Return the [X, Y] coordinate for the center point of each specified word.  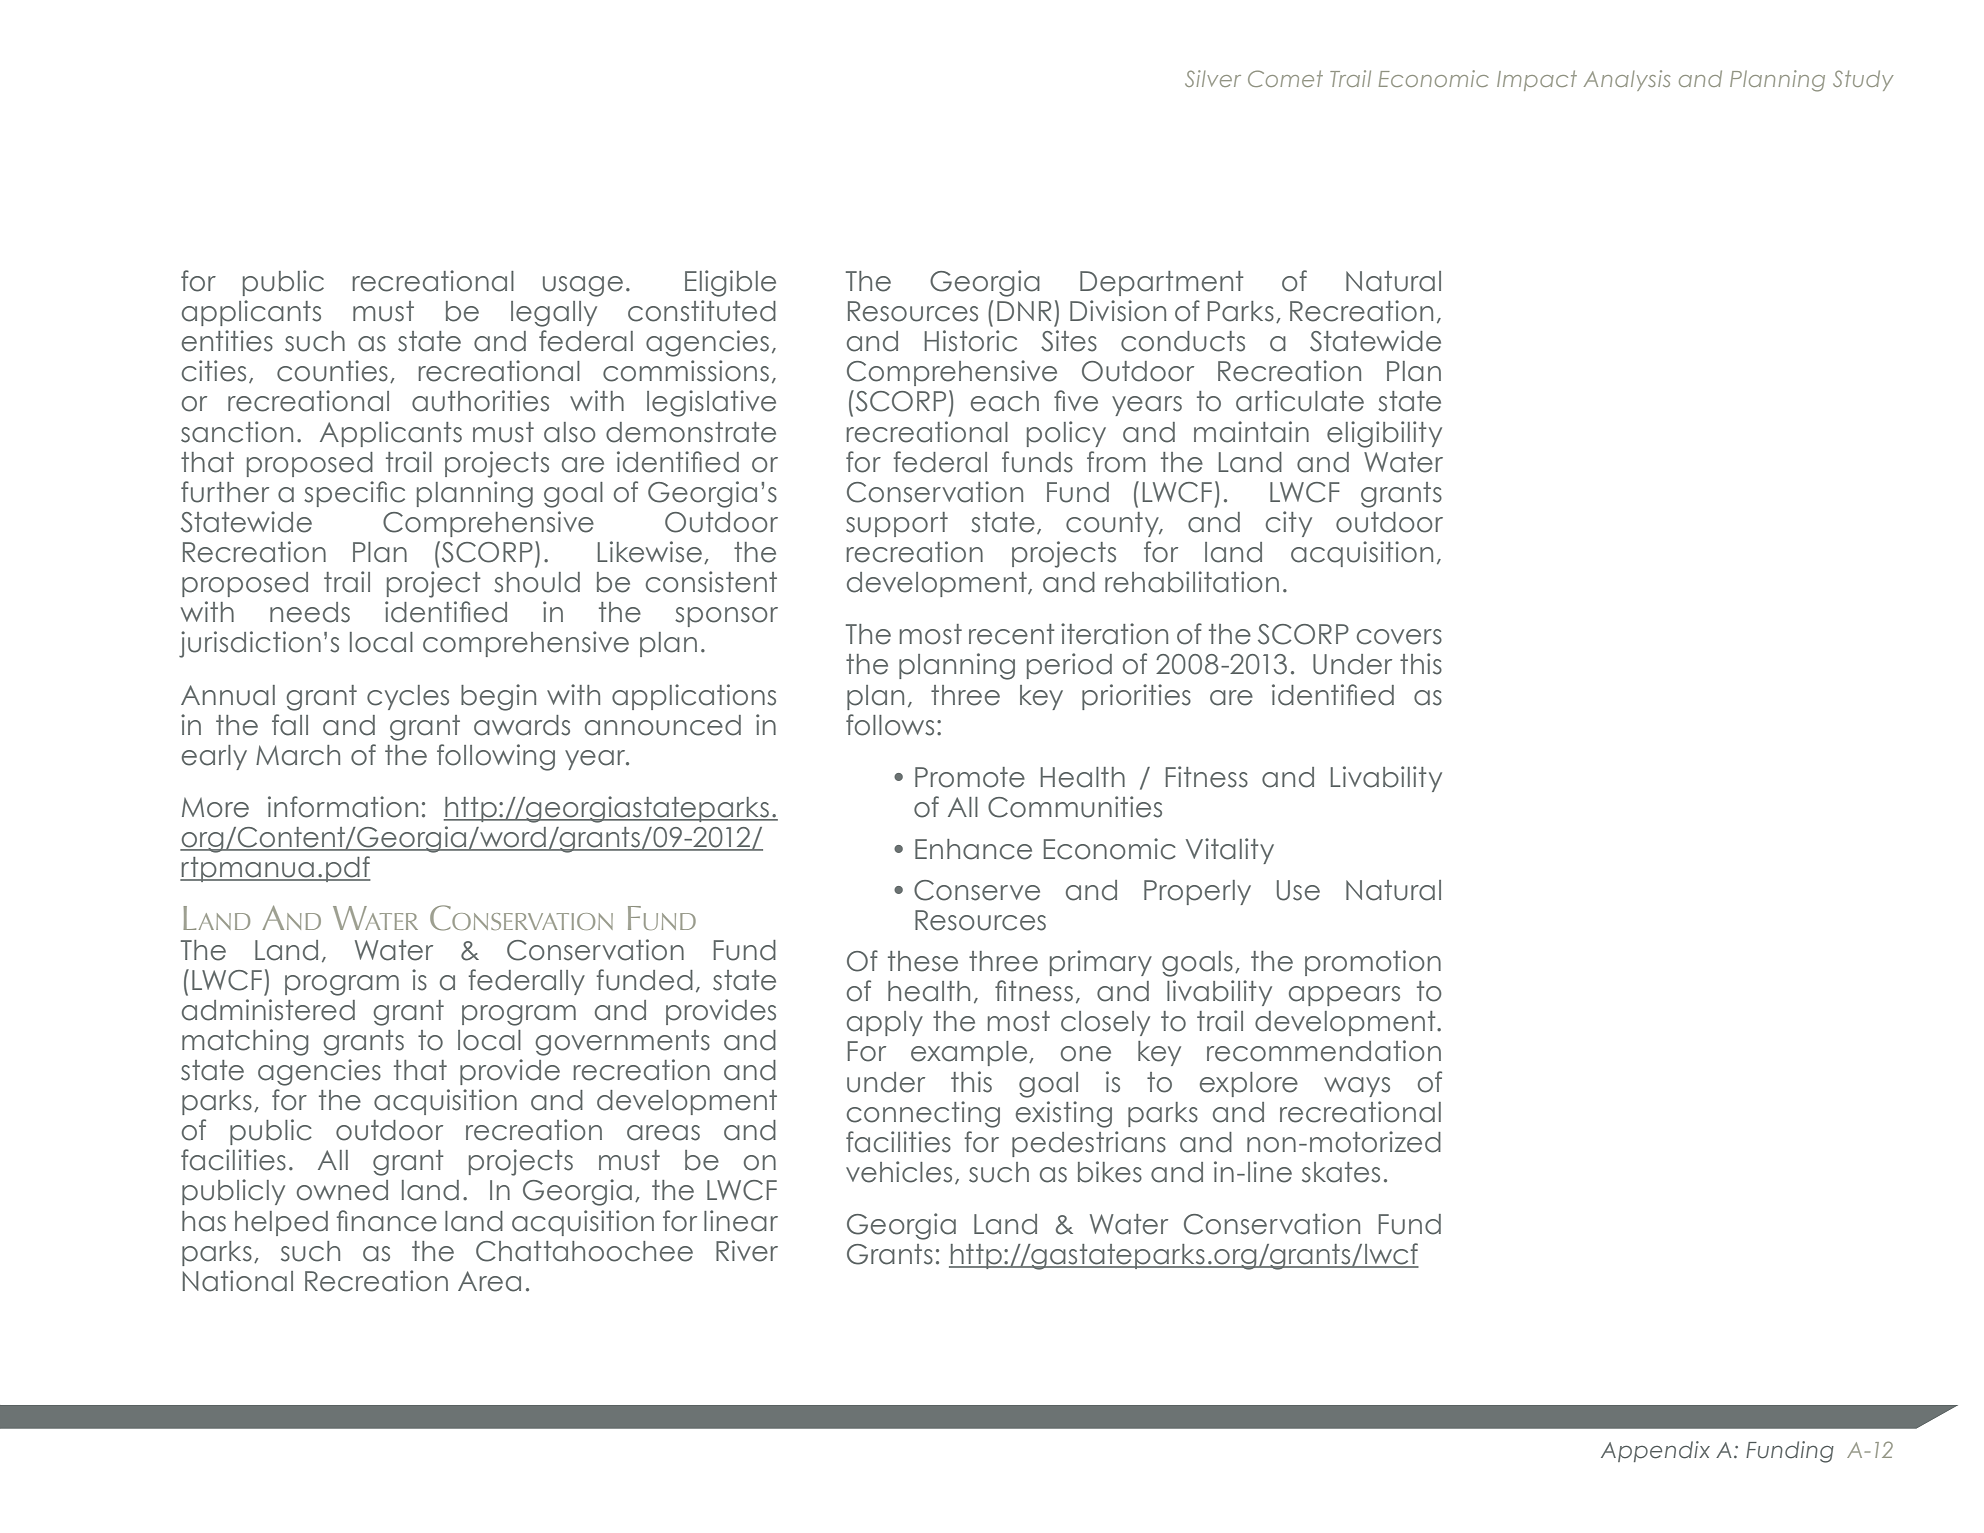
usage [583, 286]
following [496, 757]
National [238, 1281]
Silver [1213, 78]
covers [1399, 637]
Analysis [1627, 80]
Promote [970, 777]
